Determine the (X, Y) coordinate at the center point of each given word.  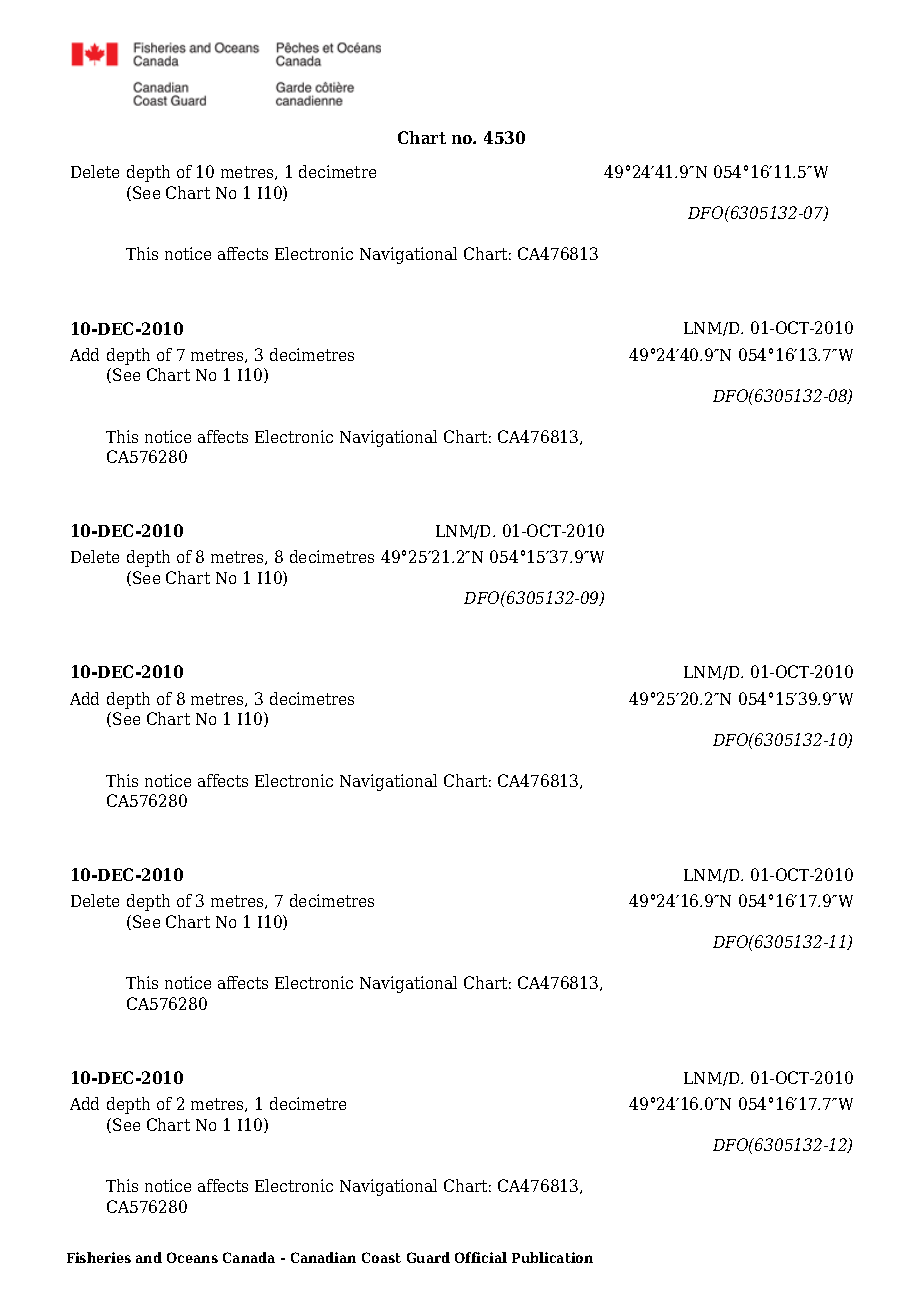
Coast (381, 1257)
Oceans (192, 1257)
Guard (428, 1257)
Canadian (323, 1257)
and (149, 1257)
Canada (249, 1257)
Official (481, 1257)
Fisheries (99, 1257)
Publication (552, 1257)
